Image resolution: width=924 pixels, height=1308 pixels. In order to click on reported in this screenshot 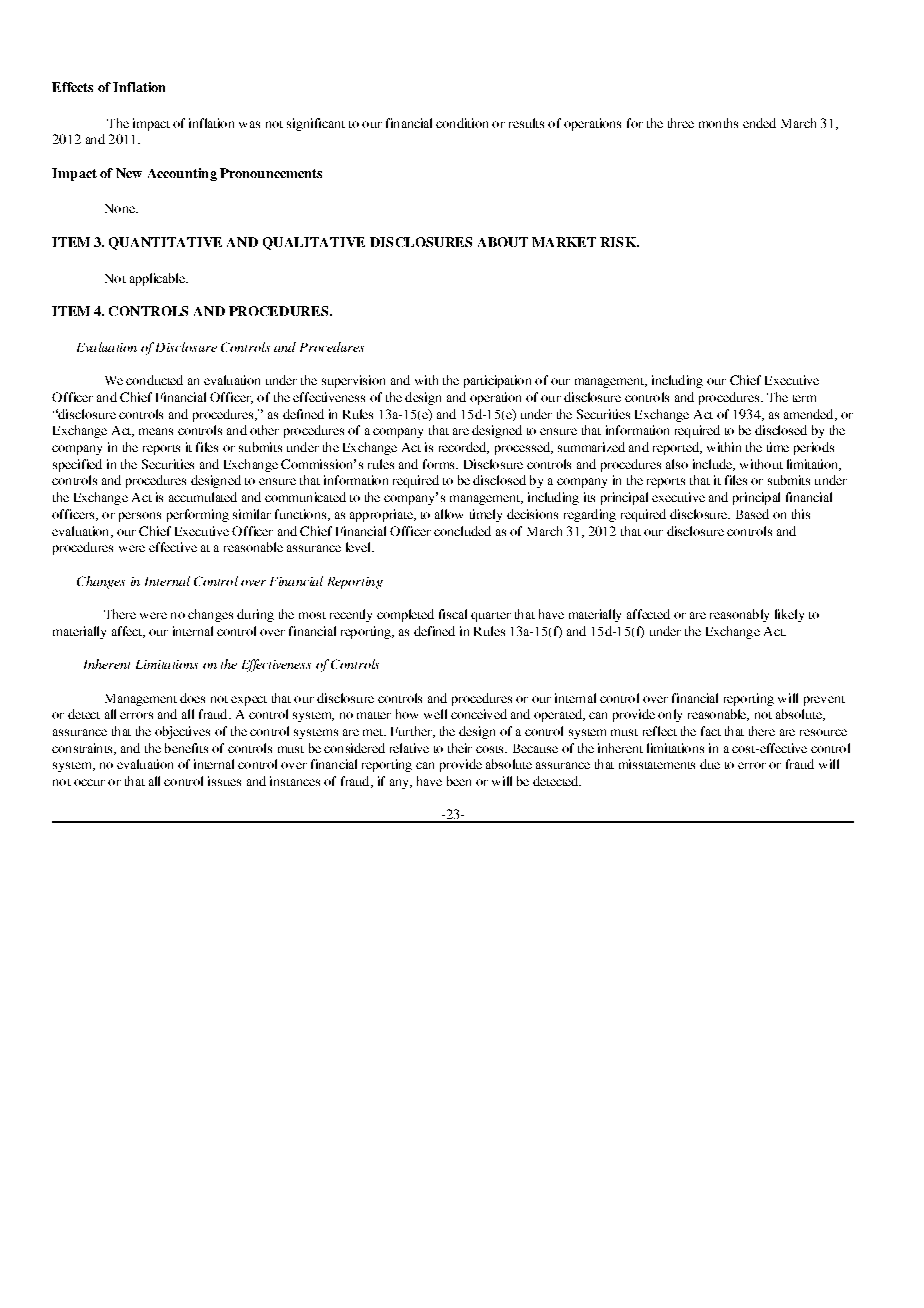, I will do `click(677, 448)`.
